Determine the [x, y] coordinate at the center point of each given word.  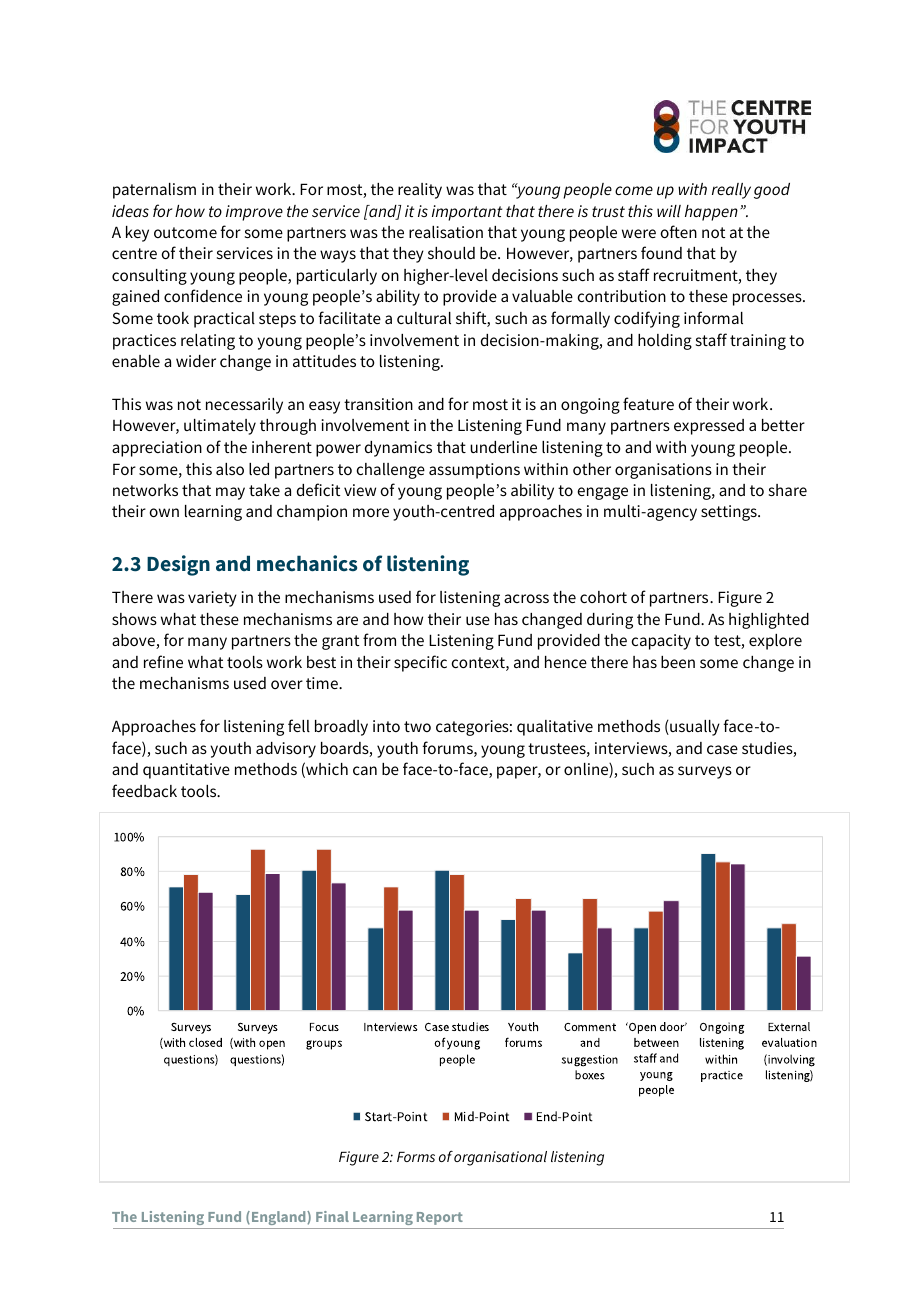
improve [254, 213]
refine [163, 661]
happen [711, 213]
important [467, 213]
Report [440, 1218]
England [278, 1218]
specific [420, 663]
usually [694, 728]
